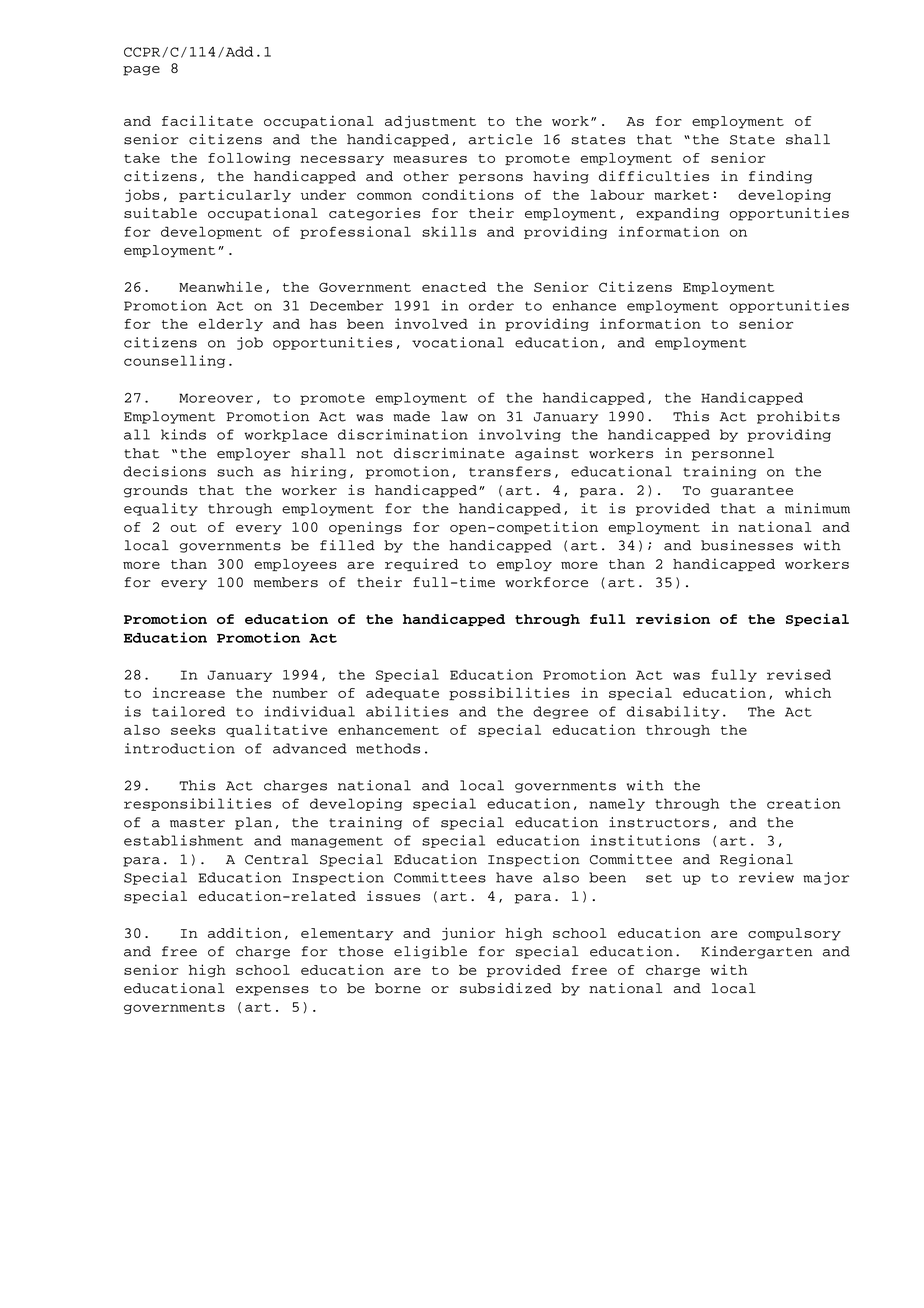 The image size is (924, 1308). Describe the element at coordinates (207, 120) in the screenshot. I see `facilitate` at that location.
